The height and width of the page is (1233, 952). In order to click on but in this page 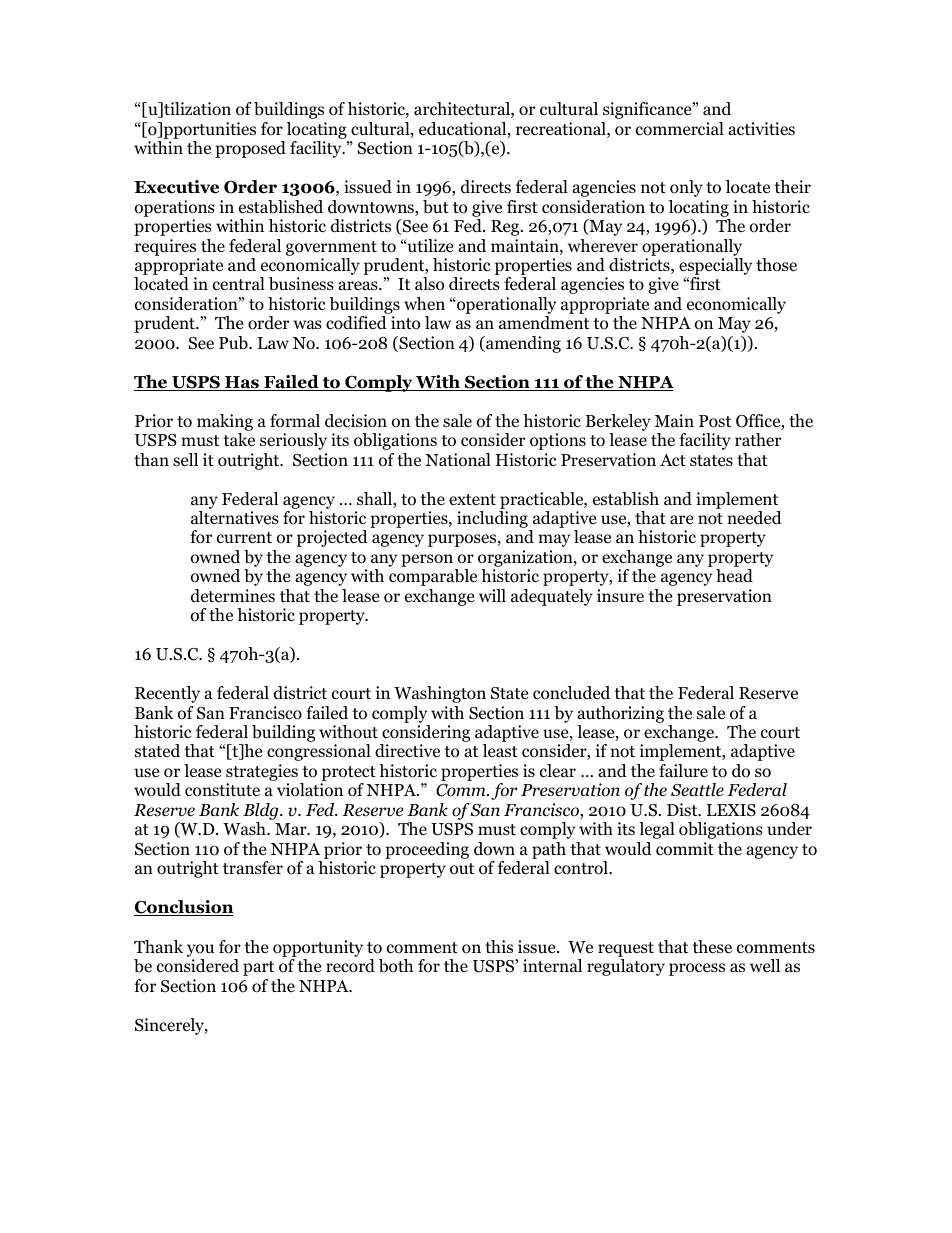, I will do `click(436, 207)`.
